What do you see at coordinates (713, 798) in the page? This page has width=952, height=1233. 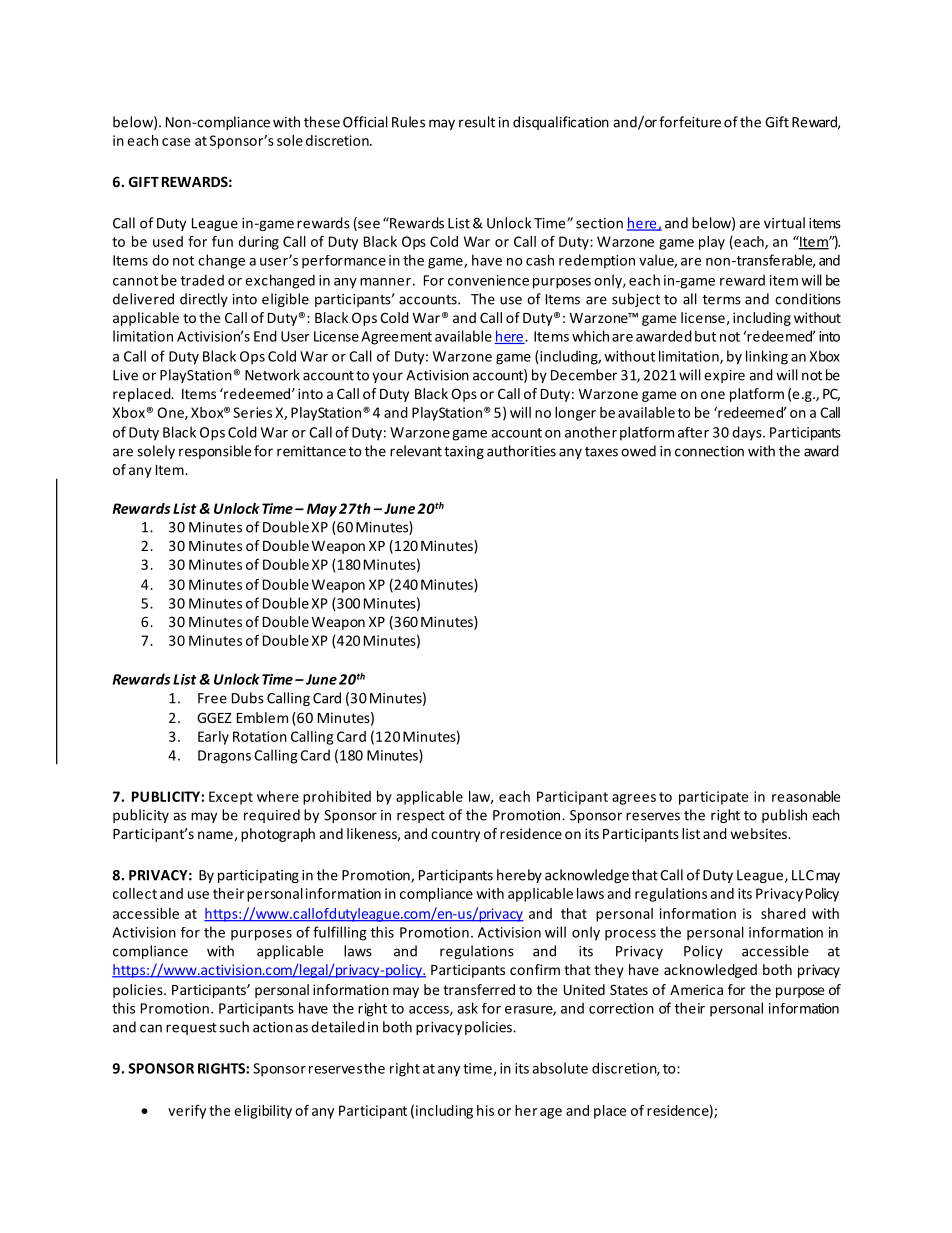 I see `participate` at bounding box center [713, 798].
